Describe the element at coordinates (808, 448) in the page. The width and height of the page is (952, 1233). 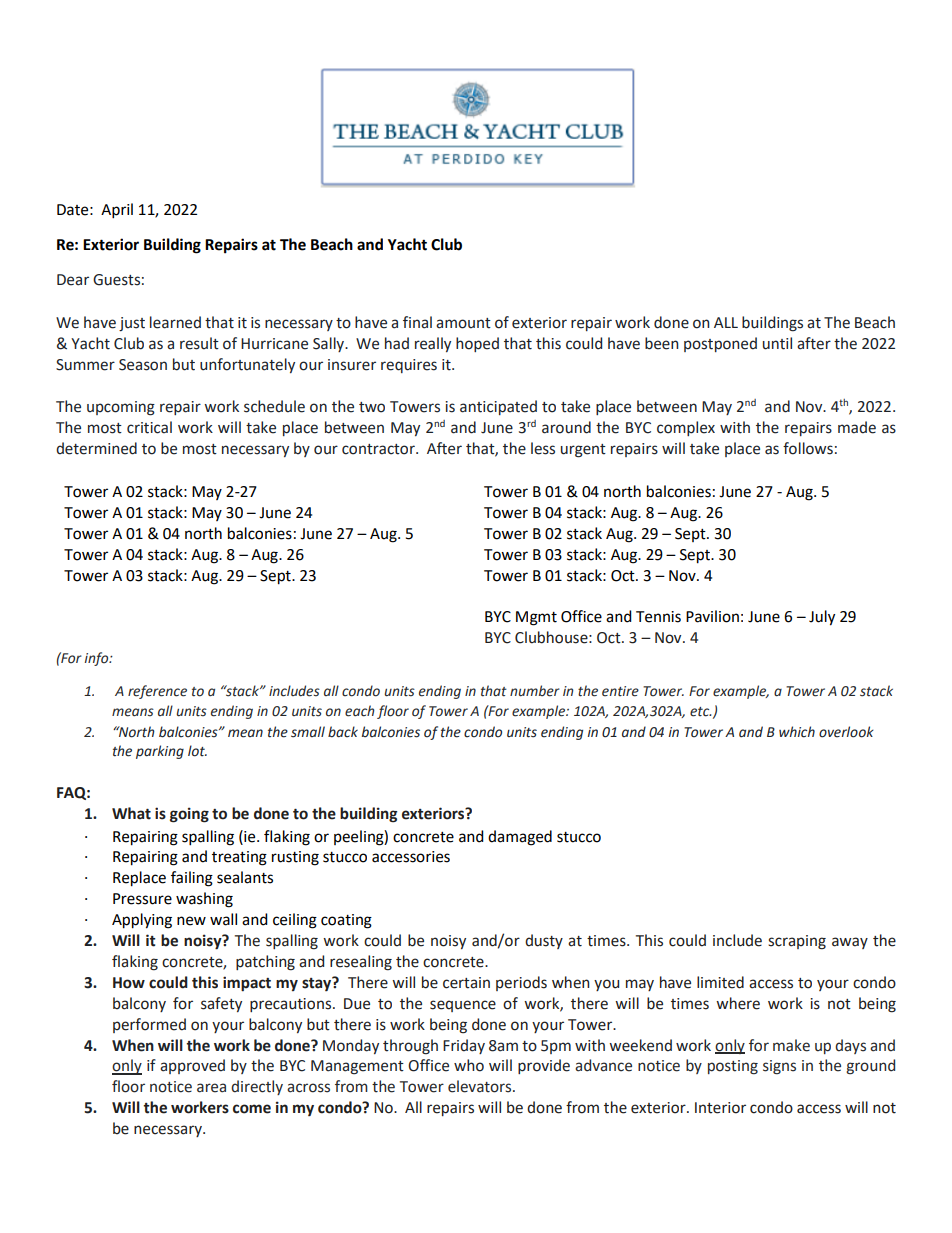
I see `follows` at that location.
